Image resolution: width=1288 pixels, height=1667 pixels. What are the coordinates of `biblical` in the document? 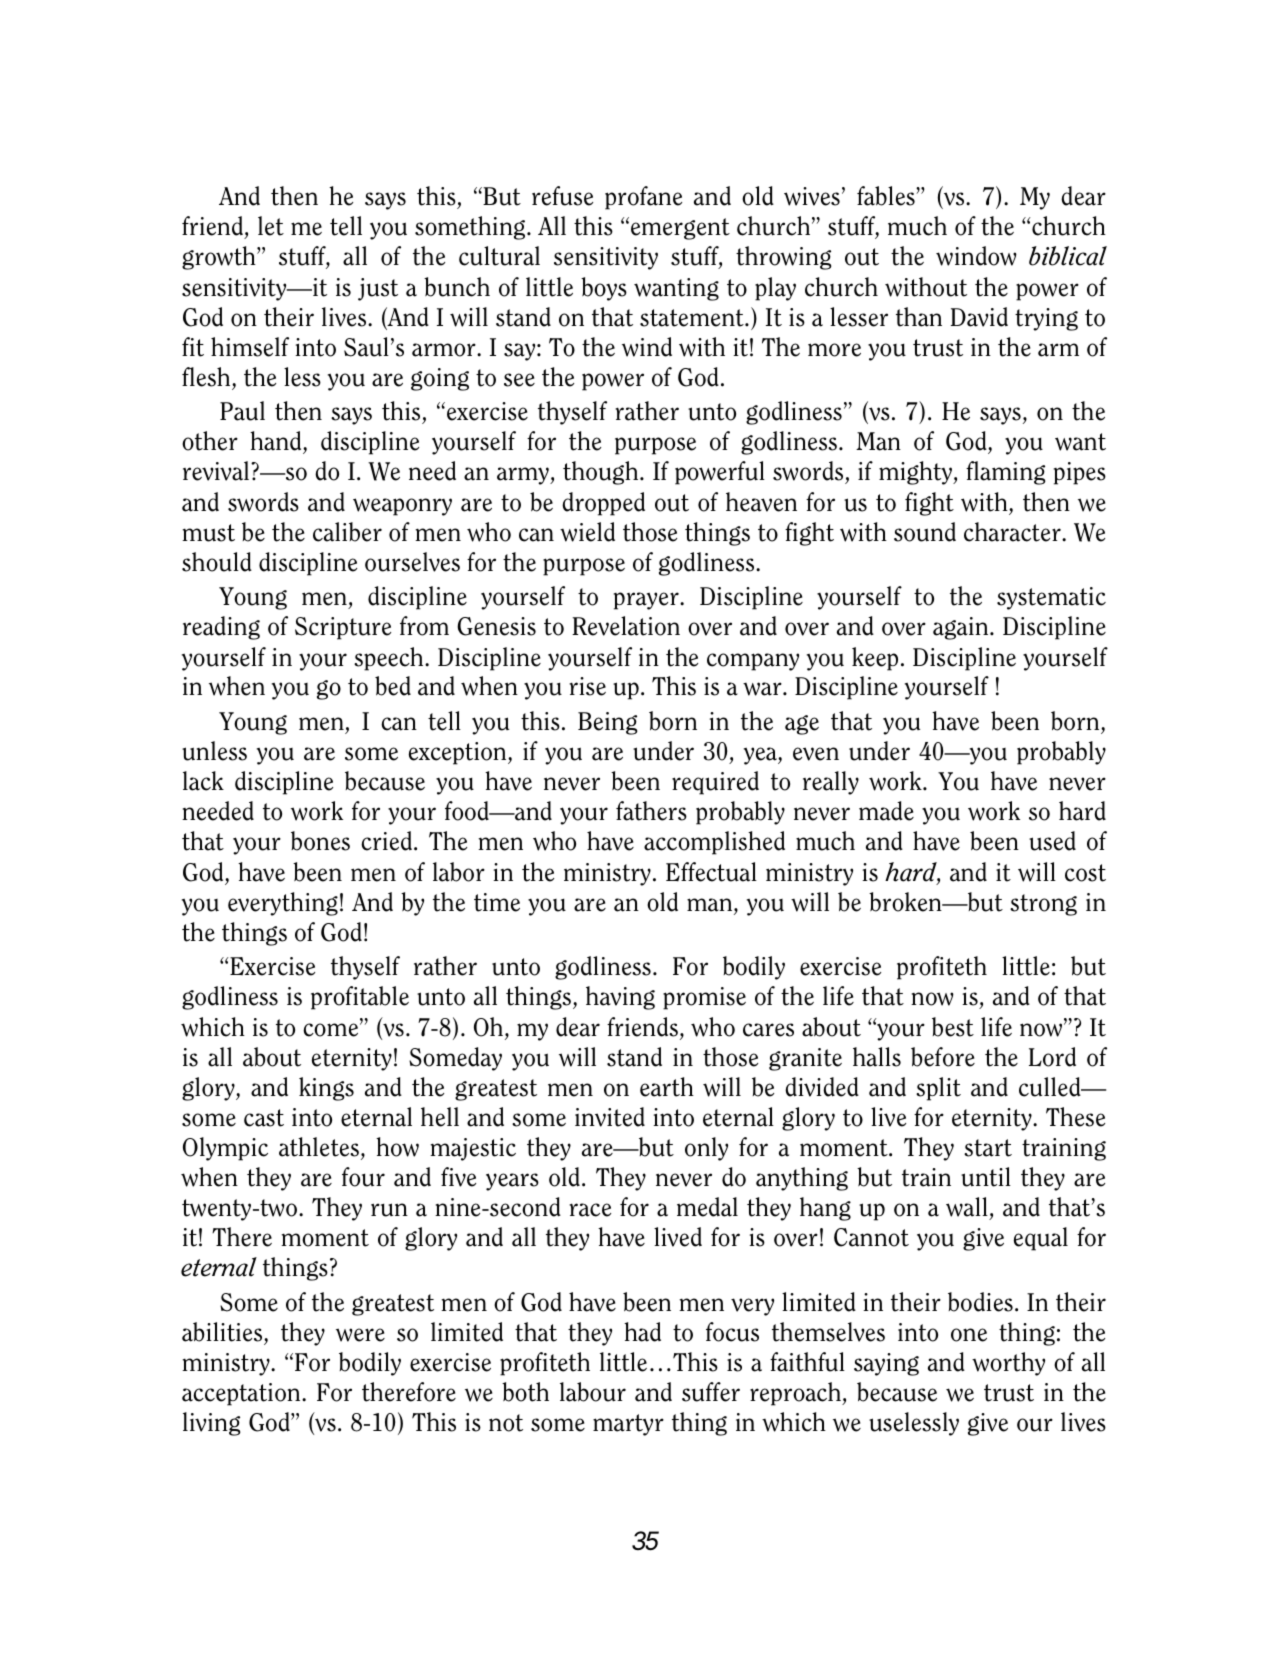 It's located at (1068, 256).
